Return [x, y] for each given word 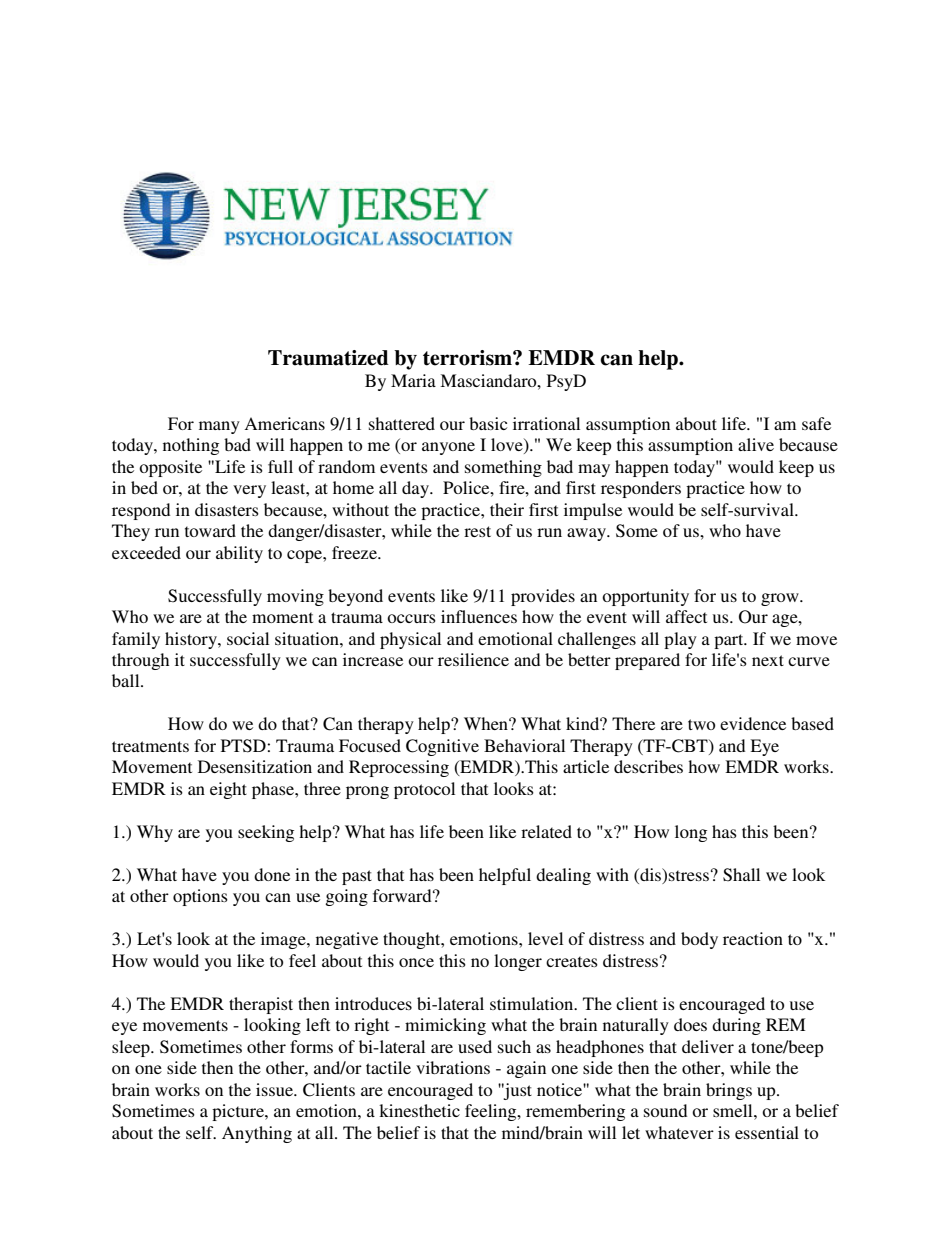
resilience [473, 659]
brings [729, 1091]
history [192, 640]
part [730, 641]
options [200, 897]
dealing [563, 876]
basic [488, 423]
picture [239, 1112]
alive [756, 444]
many [219, 427]
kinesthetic [419, 1110]
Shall [741, 875]
